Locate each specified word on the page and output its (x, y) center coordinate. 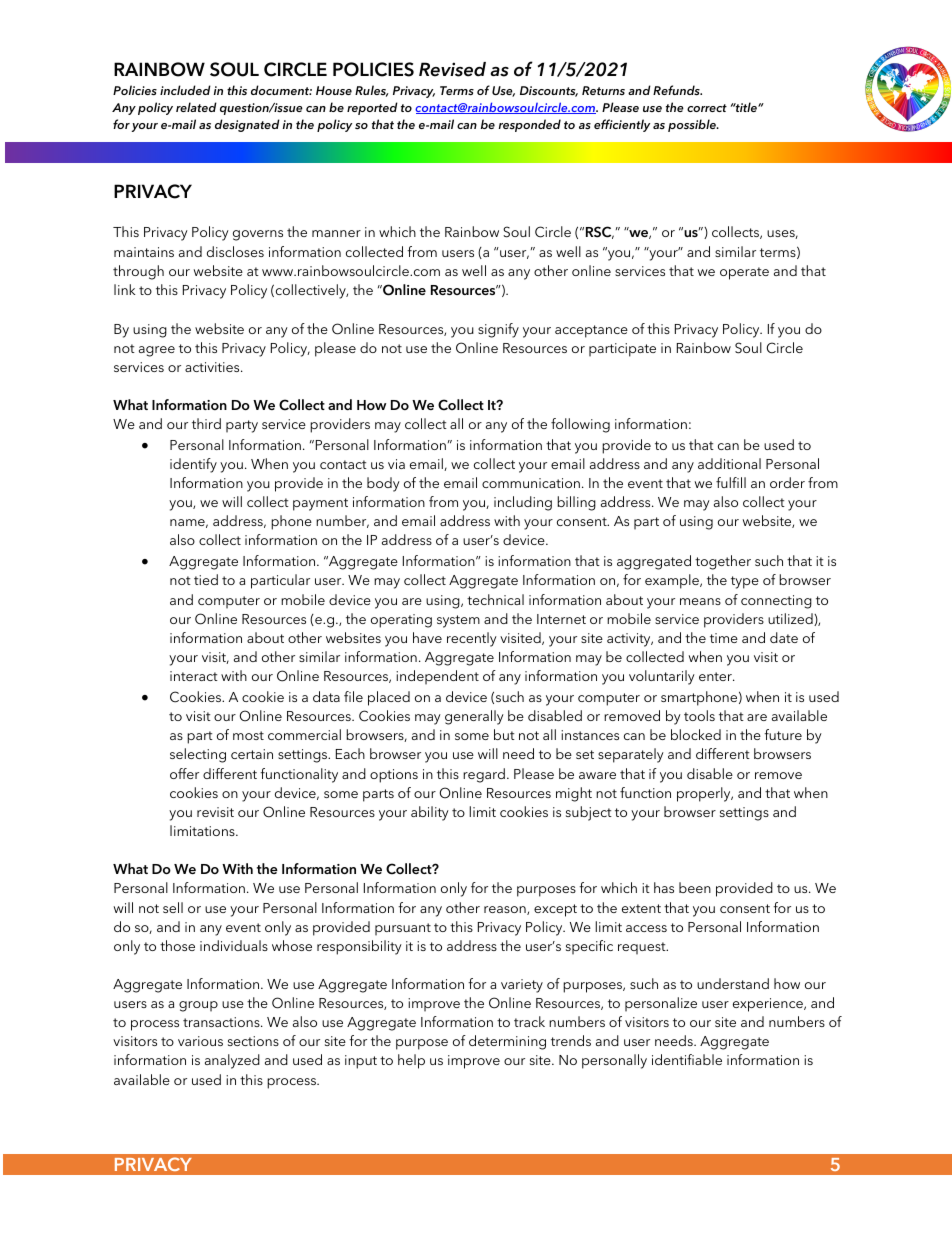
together (723, 562)
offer (184, 773)
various (200, 1041)
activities (213, 367)
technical (495, 599)
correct (707, 108)
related (196, 107)
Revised (452, 69)
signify (498, 330)
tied (206, 579)
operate (744, 273)
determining (507, 1042)
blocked (696, 734)
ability (430, 813)
